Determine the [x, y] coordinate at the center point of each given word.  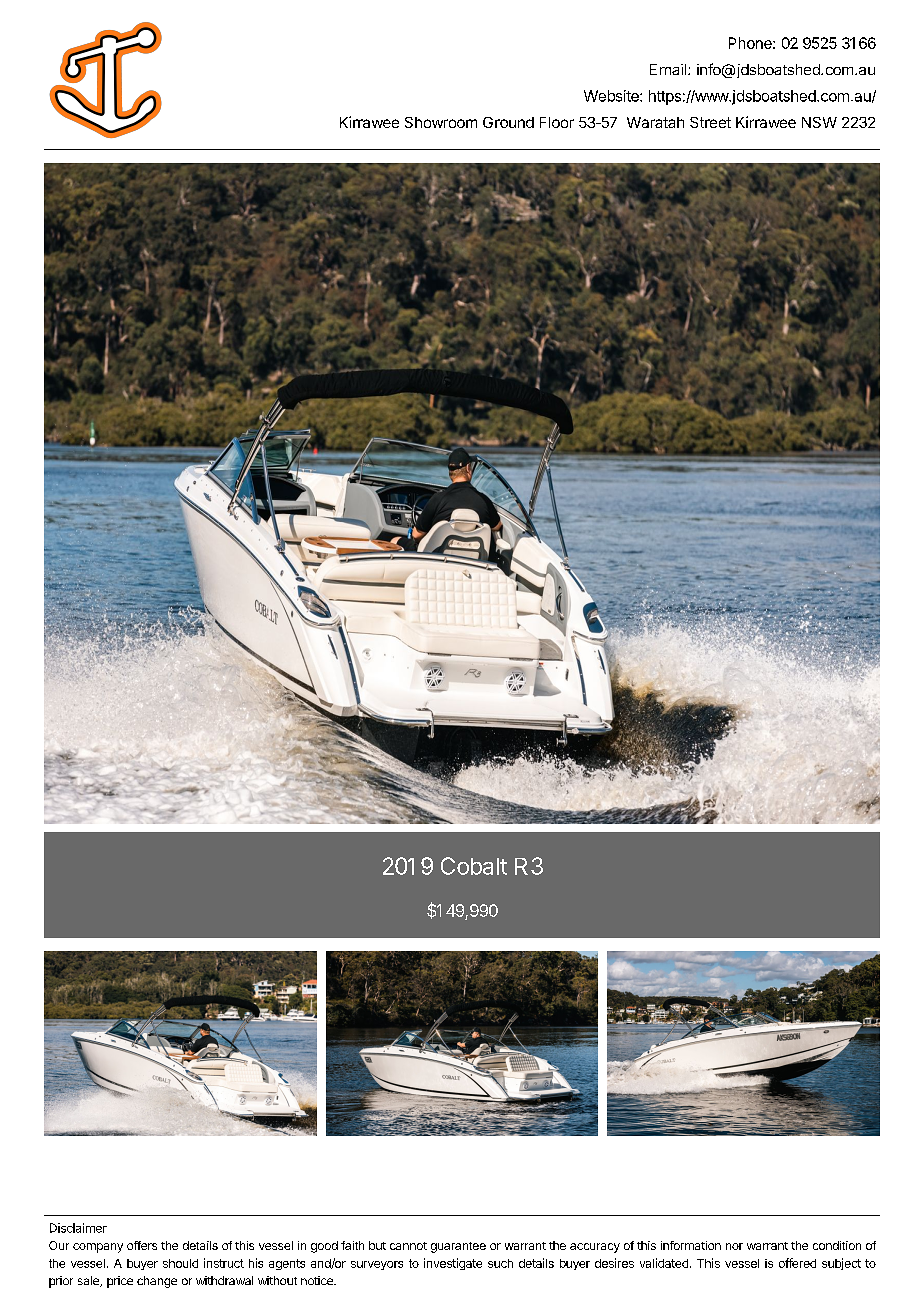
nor [734, 1246]
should [180, 1263]
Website [612, 96]
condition [837, 1245]
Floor [557, 122]
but [377, 1245]
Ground [508, 122]
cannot [408, 1246]
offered [797, 1263]
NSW [819, 122]
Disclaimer [78, 1228]
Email [669, 69]
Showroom [441, 122]
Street [710, 122]
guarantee [458, 1247]
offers [142, 1245]
